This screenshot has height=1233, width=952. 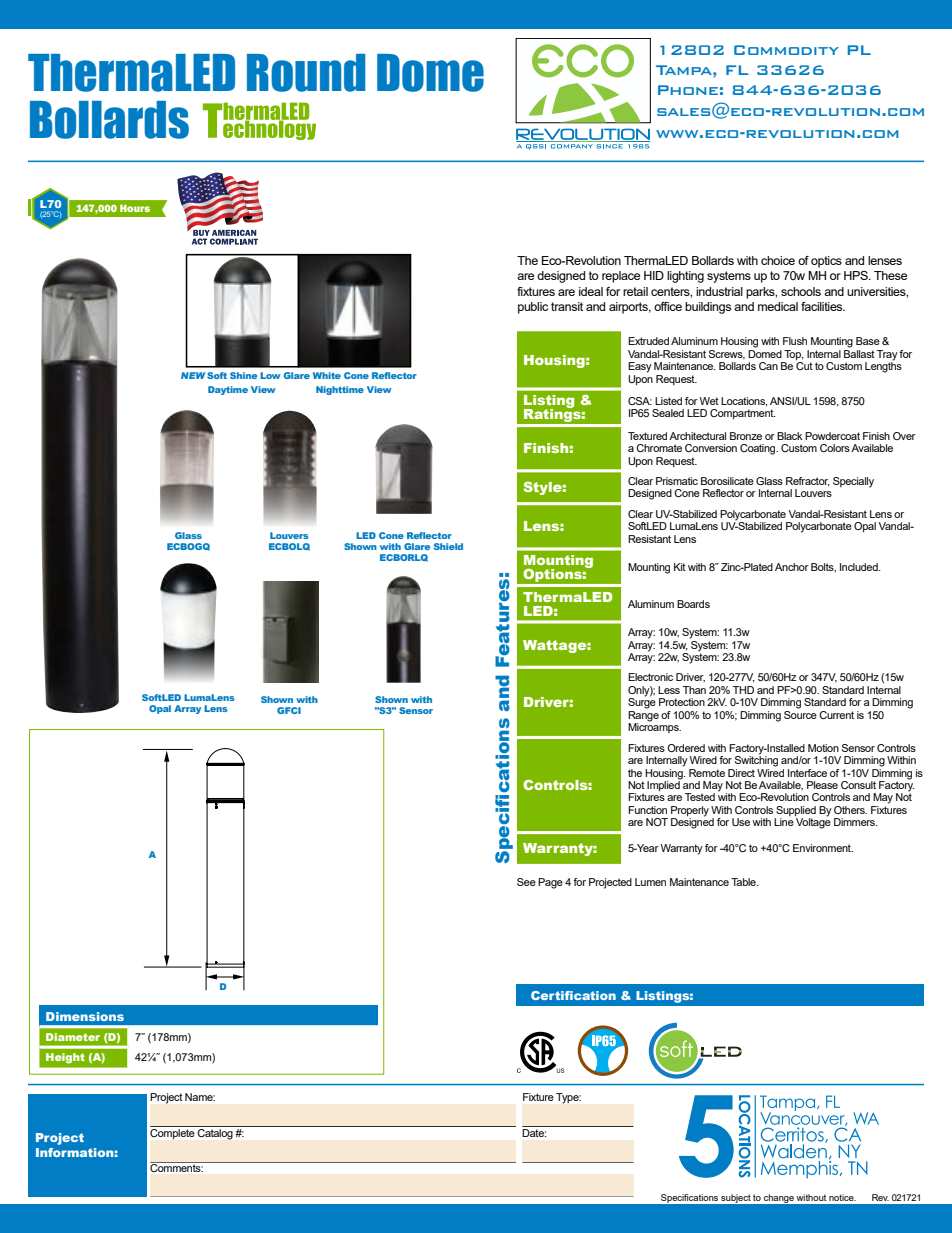 What do you see at coordinates (289, 710) in the screenshot?
I see `GFCI` at bounding box center [289, 710].
